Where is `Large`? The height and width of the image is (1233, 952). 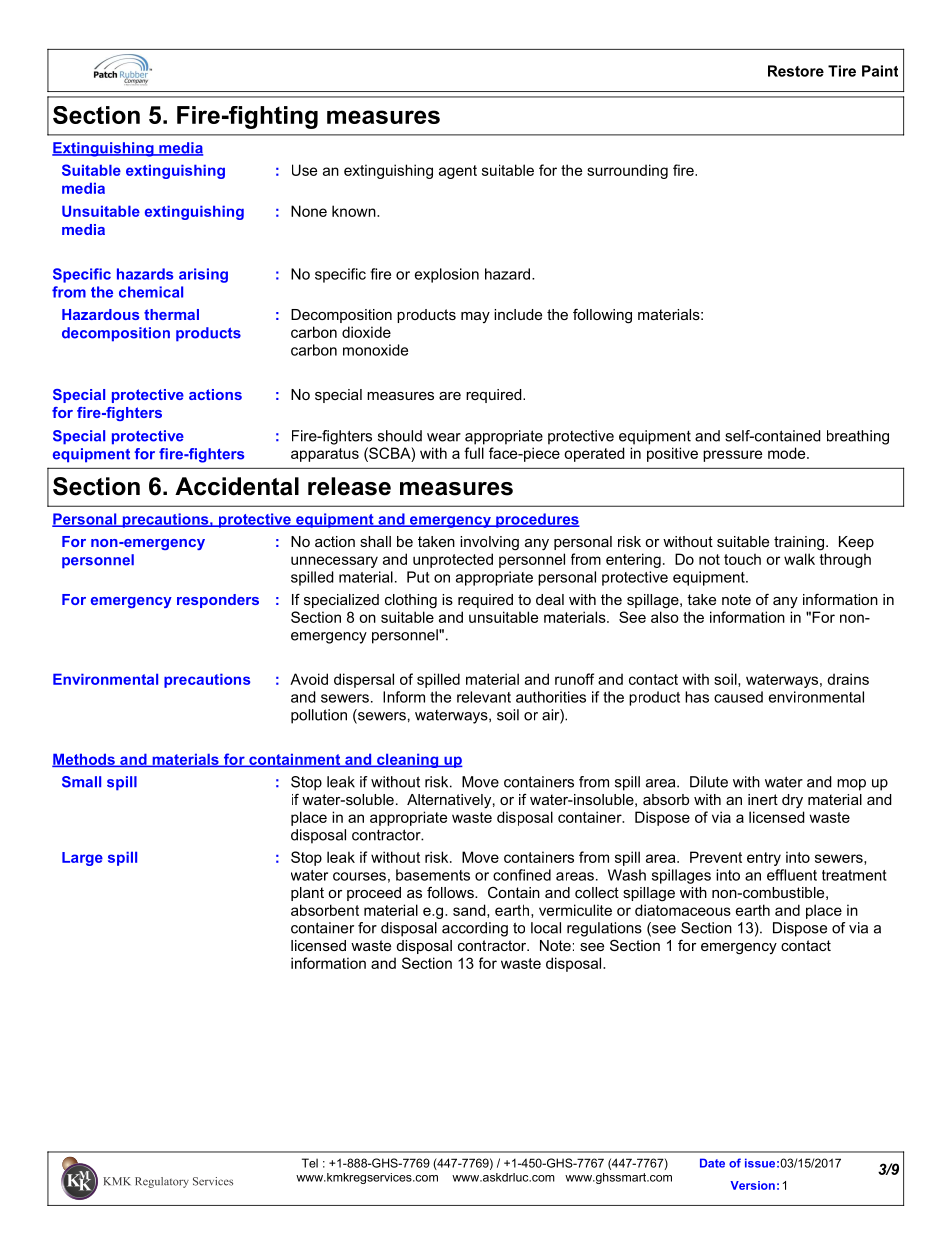 Large is located at coordinates (82, 859).
